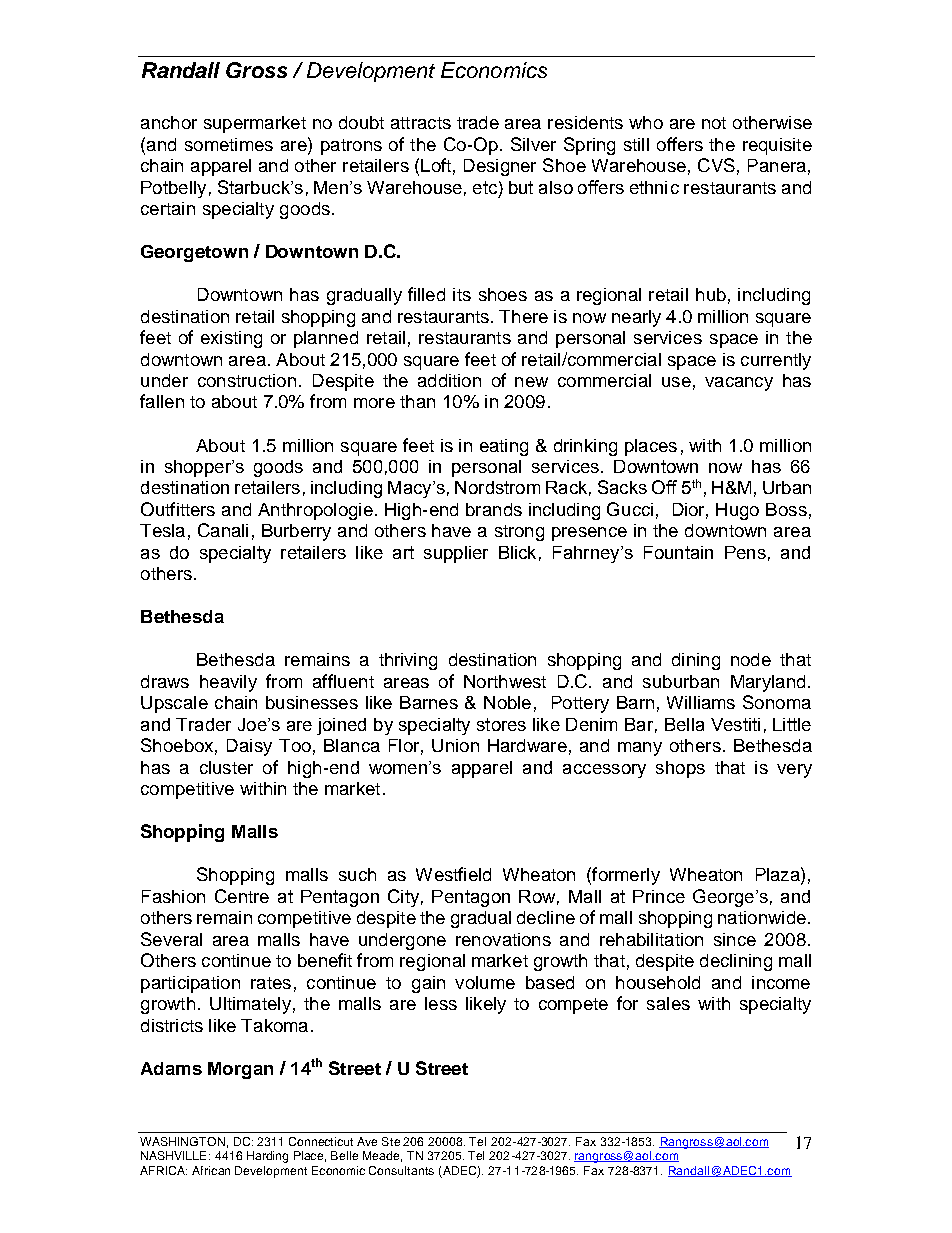 Image resolution: width=952 pixels, height=1233 pixels. What do you see at coordinates (739, 384) in the screenshot?
I see `vacancy` at bounding box center [739, 384].
